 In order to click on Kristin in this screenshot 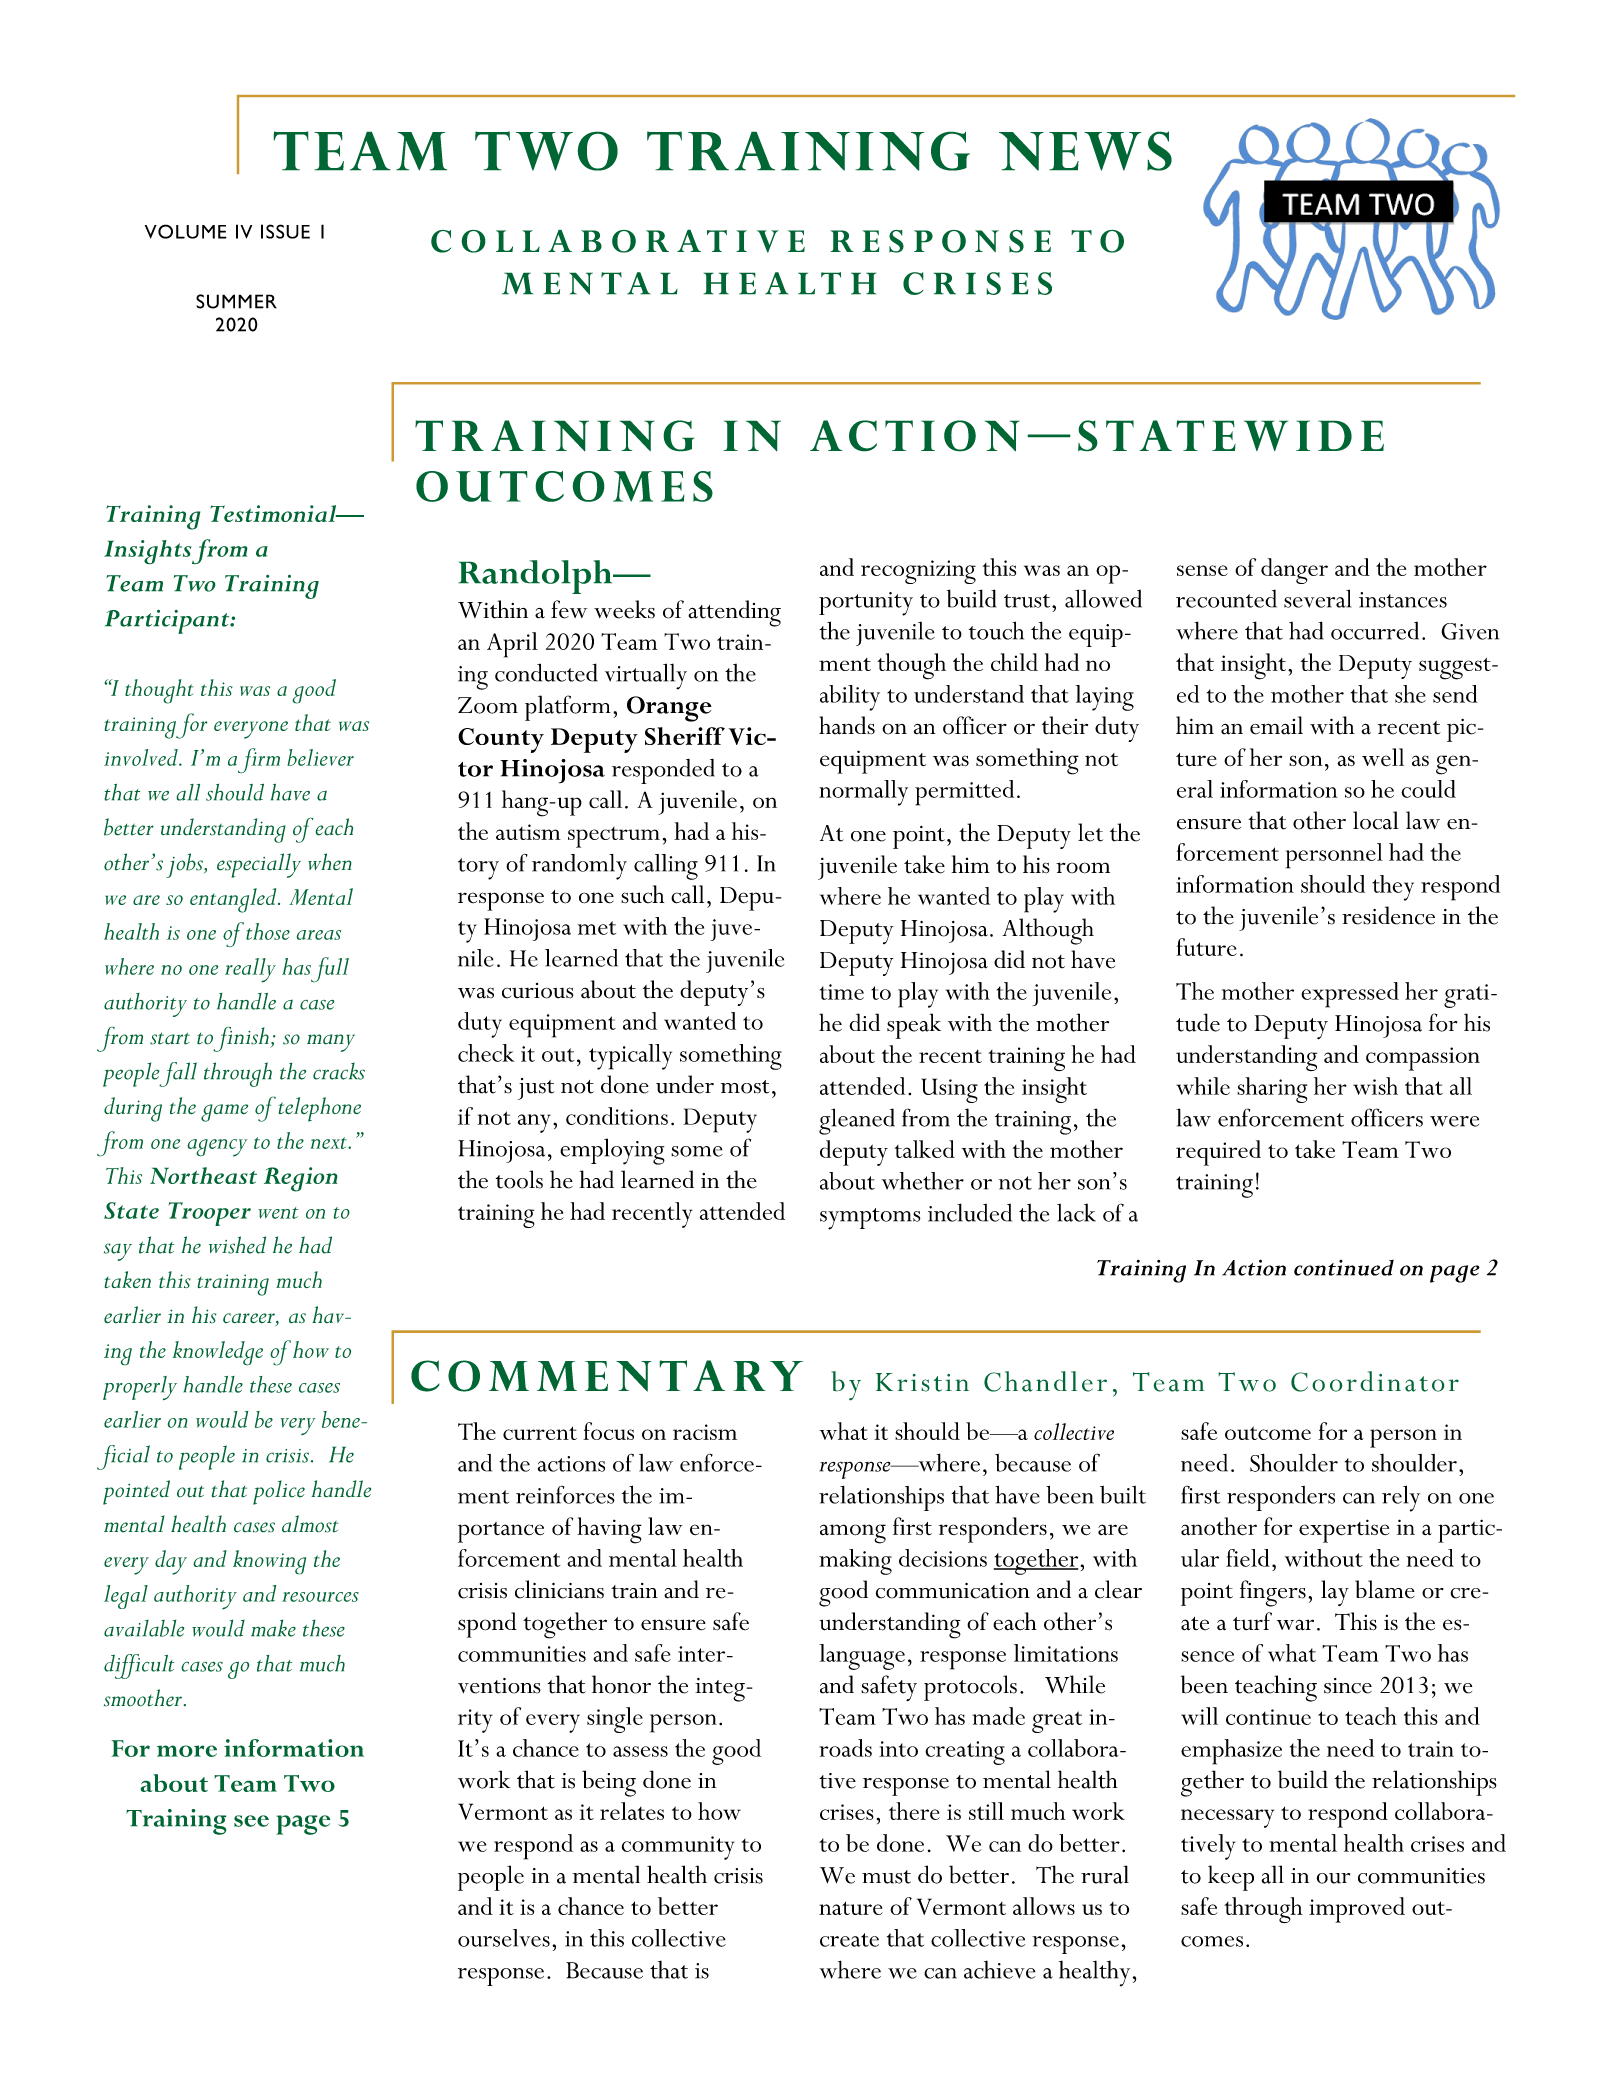, I will do `click(922, 1382)`.
